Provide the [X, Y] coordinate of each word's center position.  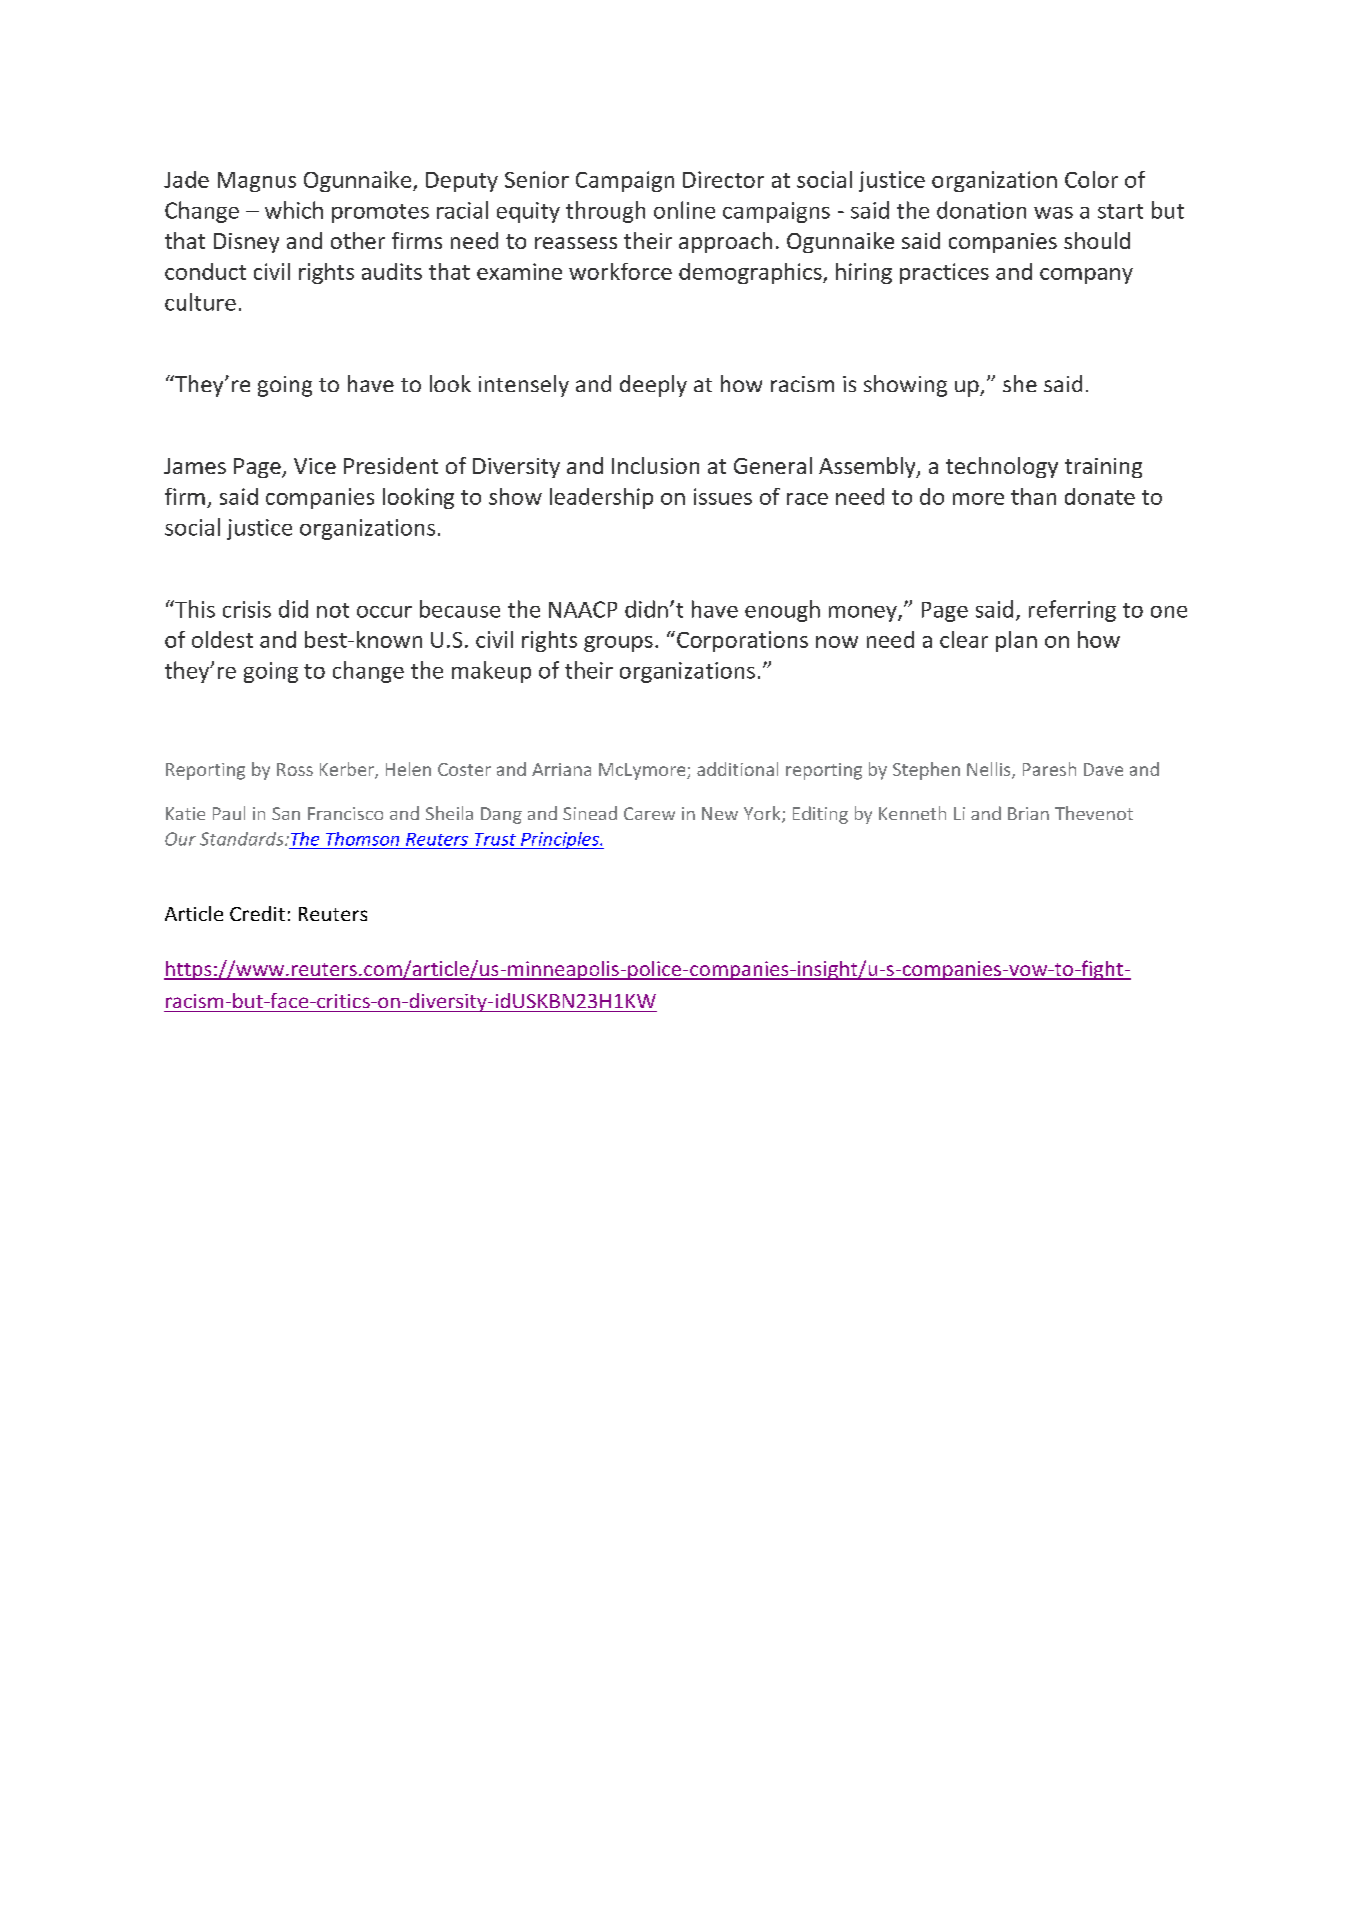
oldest [222, 639]
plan [1016, 641]
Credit [257, 913]
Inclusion [655, 465]
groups [618, 644]
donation [981, 210]
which [294, 210]
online [684, 210]
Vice [315, 466]
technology [1002, 467]
